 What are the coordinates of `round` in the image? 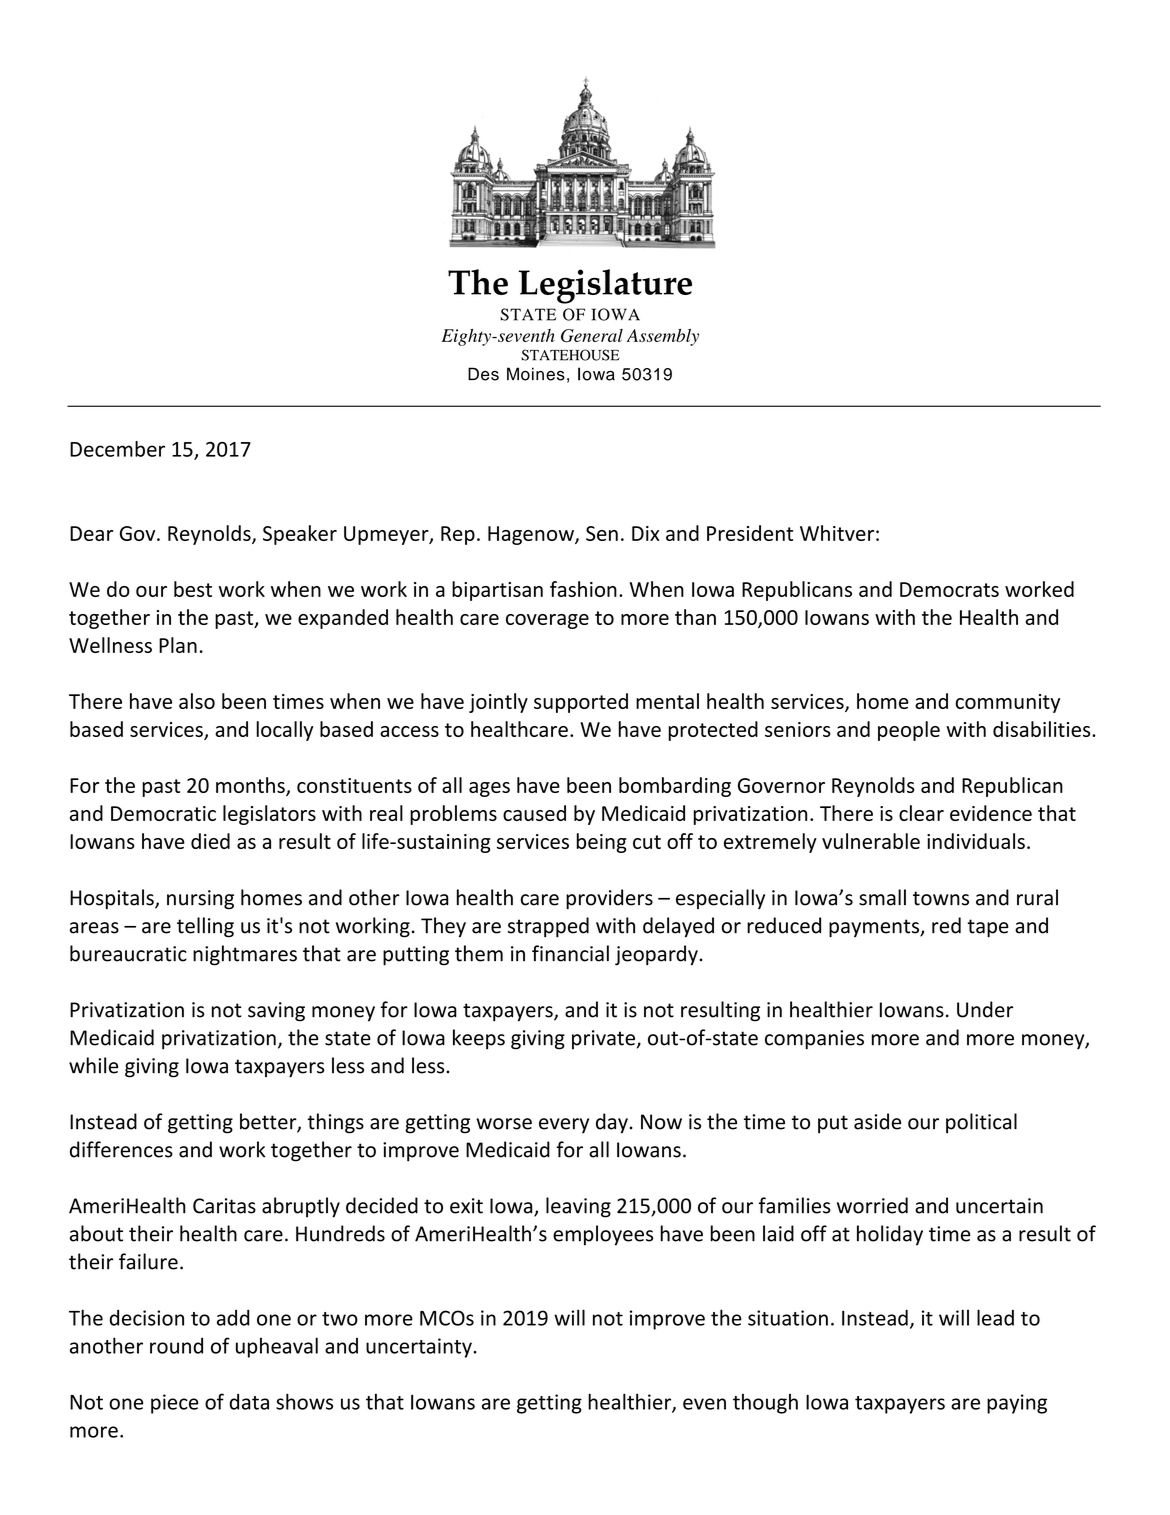 It's located at (176, 1346).
